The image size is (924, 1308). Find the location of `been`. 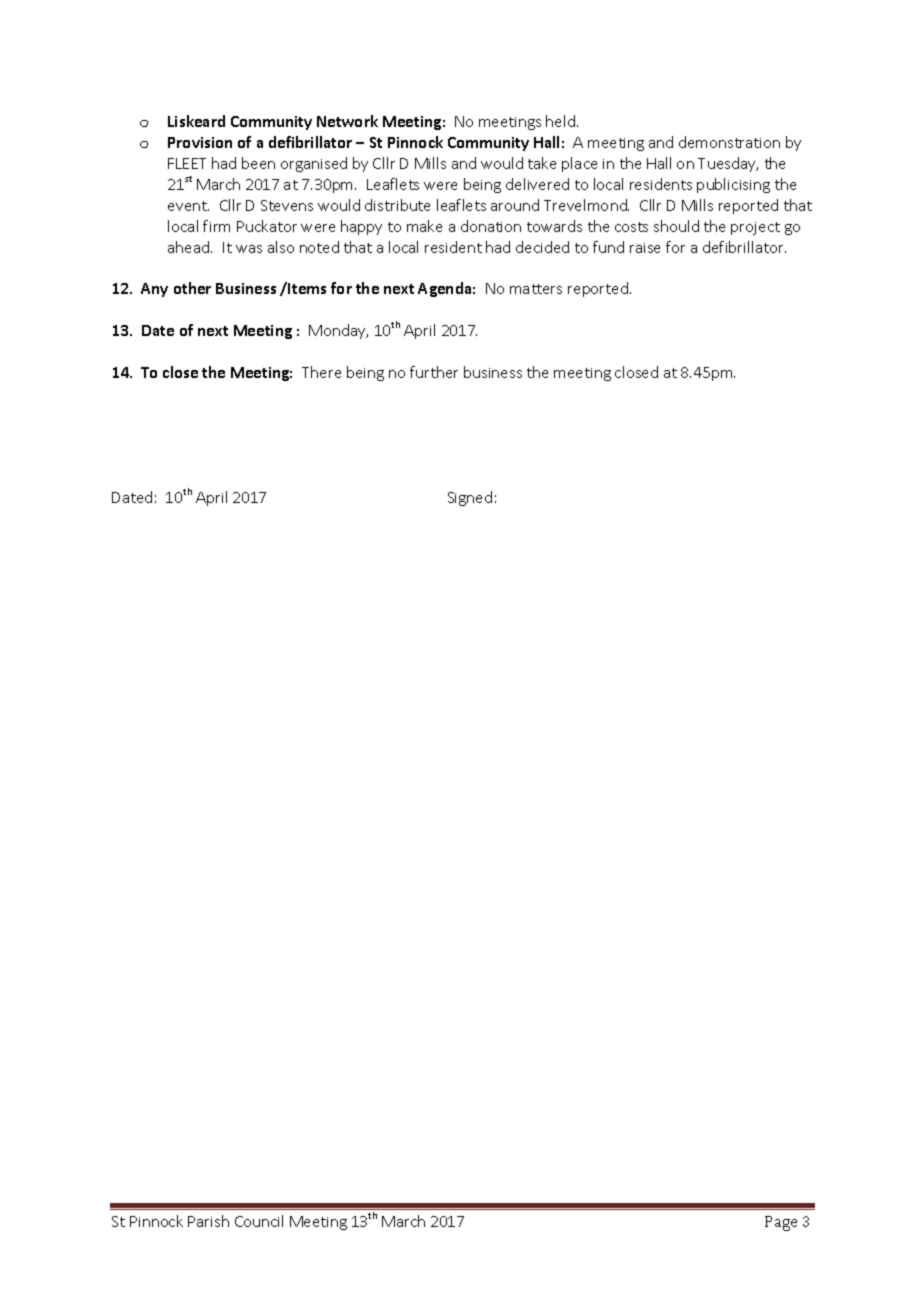

been is located at coordinates (258, 163).
